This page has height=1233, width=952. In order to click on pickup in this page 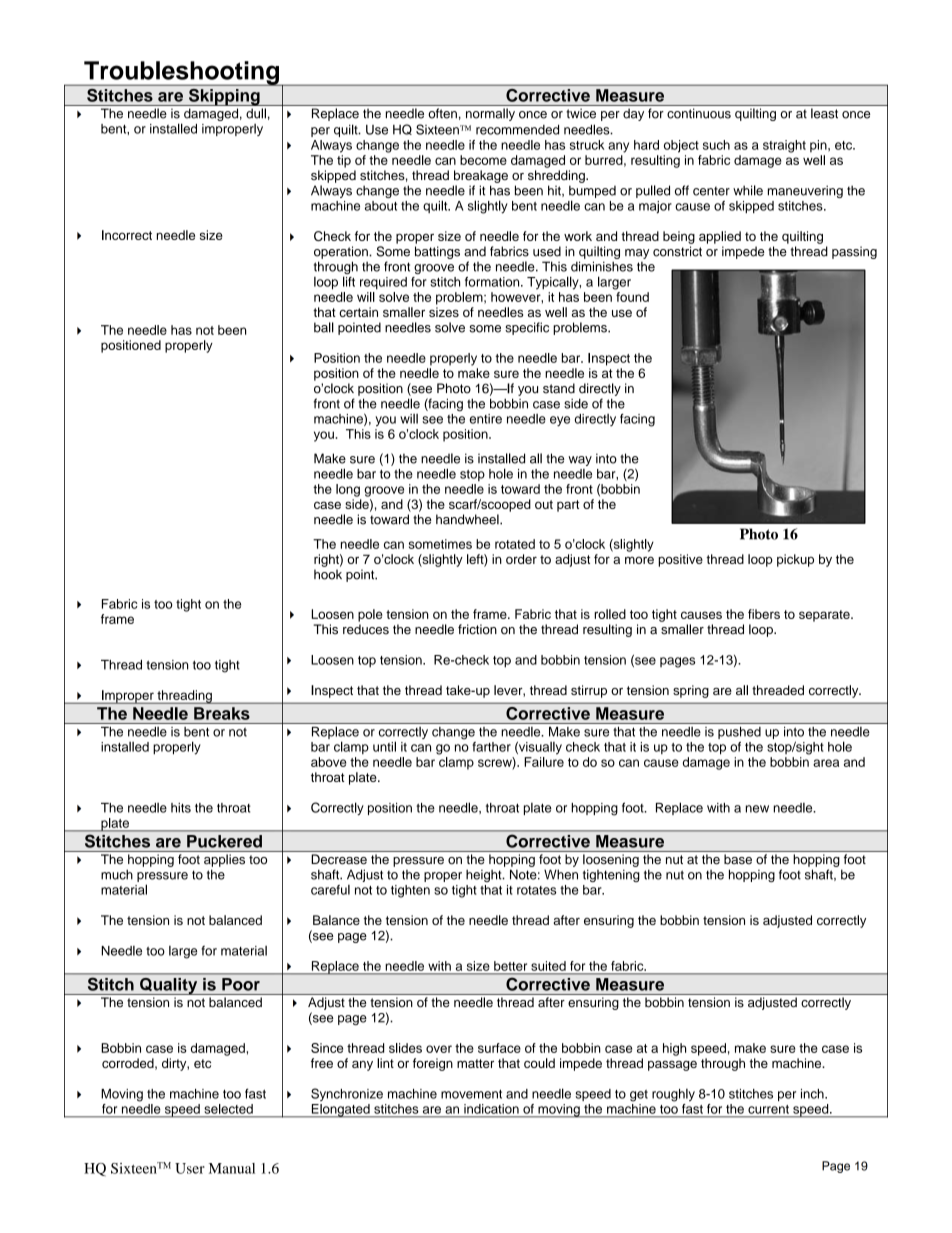, I will do `click(795, 560)`.
